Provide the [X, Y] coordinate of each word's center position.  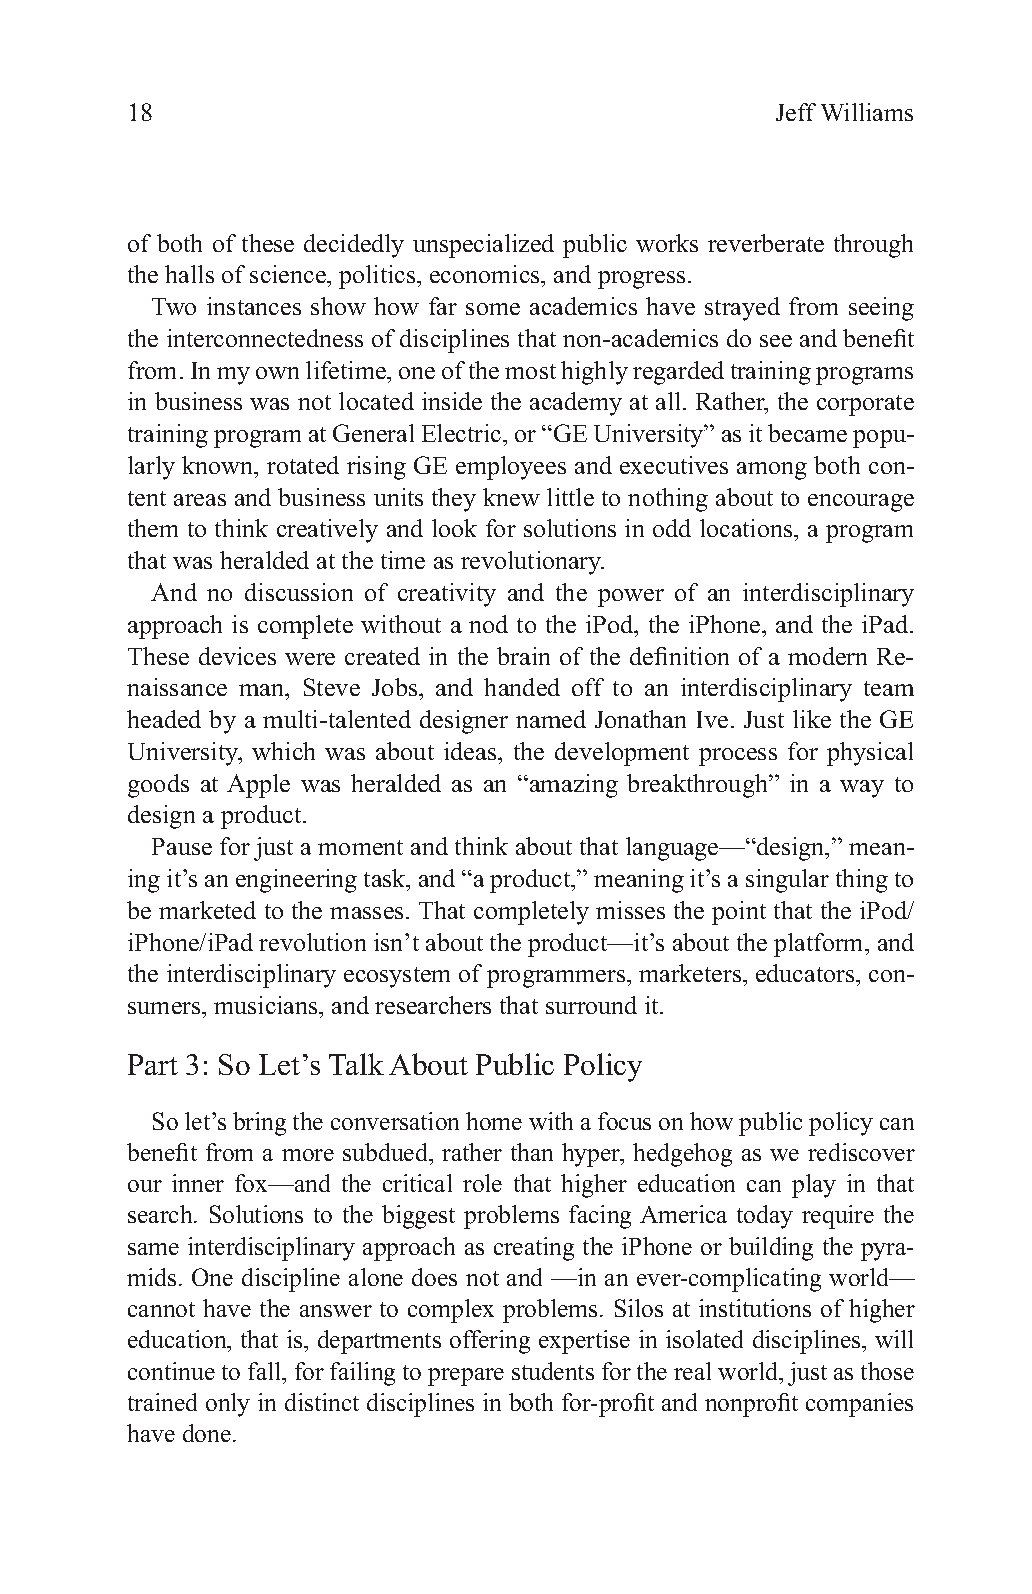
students [553, 1371]
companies [859, 1405]
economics [486, 274]
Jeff [796, 112]
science [289, 274]
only [228, 1405]
